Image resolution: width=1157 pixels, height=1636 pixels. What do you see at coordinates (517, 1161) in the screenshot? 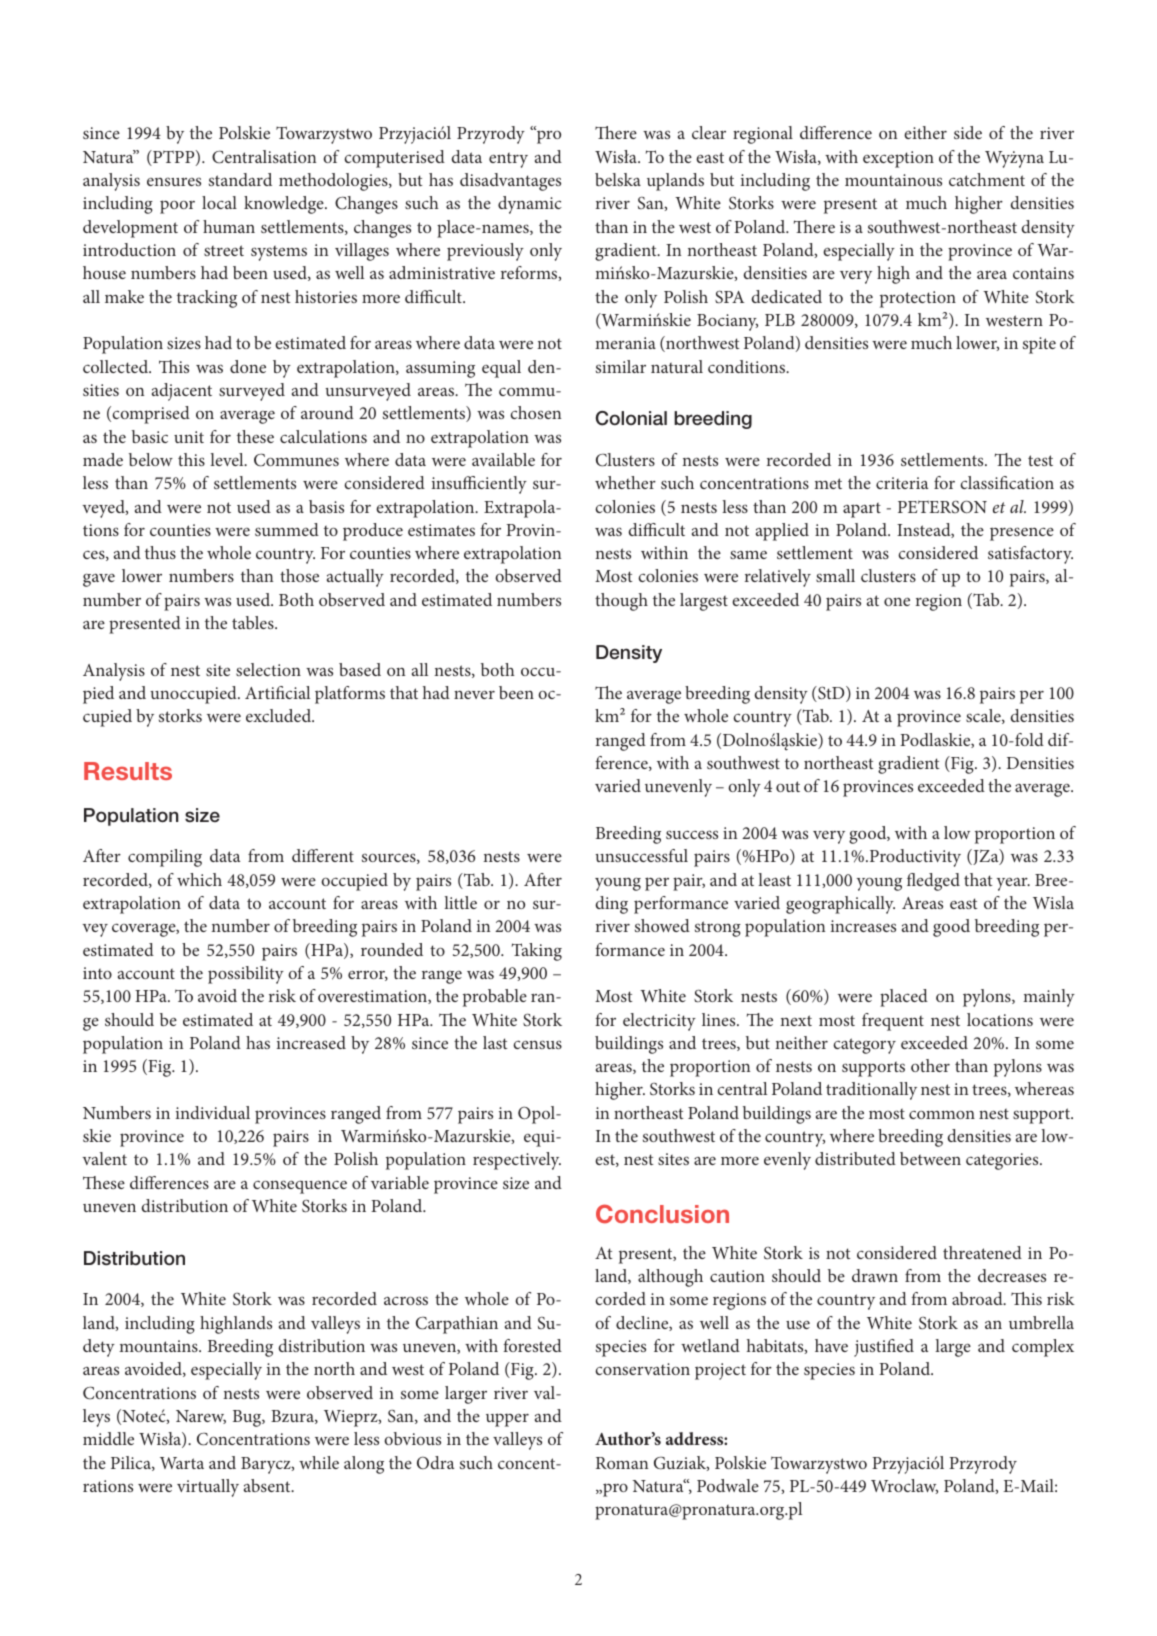
I see `respectively` at bounding box center [517, 1161].
